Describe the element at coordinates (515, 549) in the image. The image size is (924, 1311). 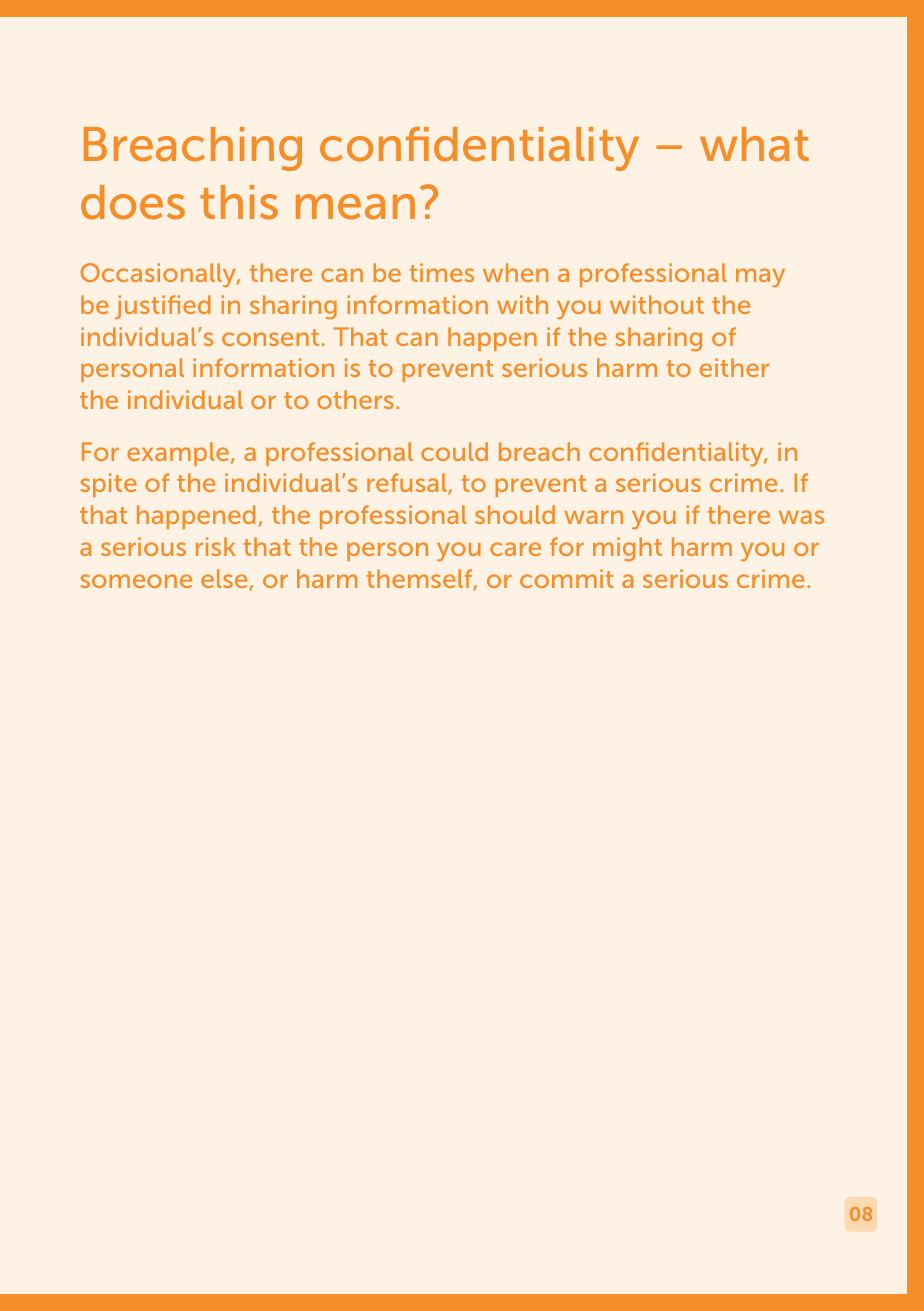
I see `care` at that location.
